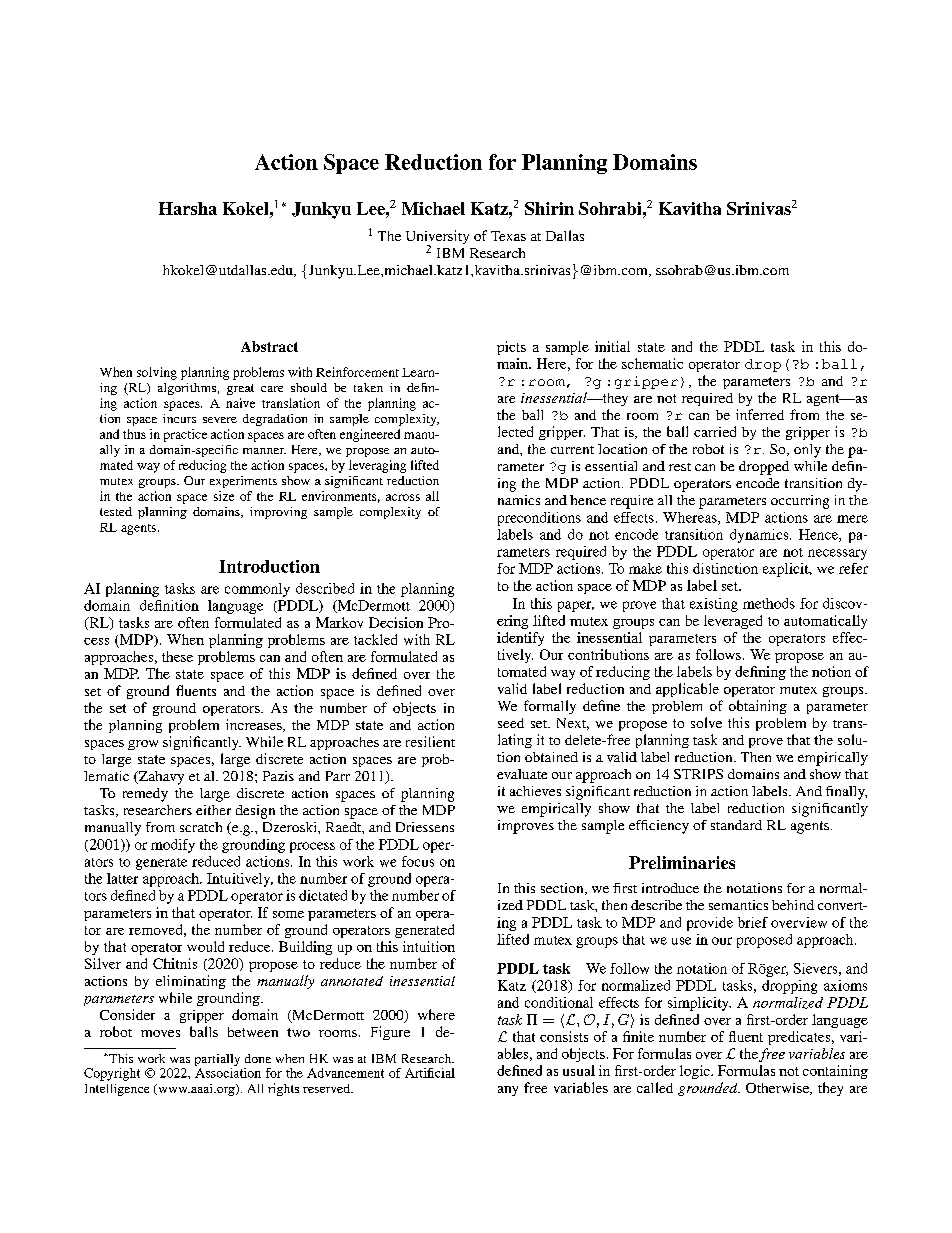 This image has height=1233, width=952. I want to click on Artificial, so click(430, 1073).
